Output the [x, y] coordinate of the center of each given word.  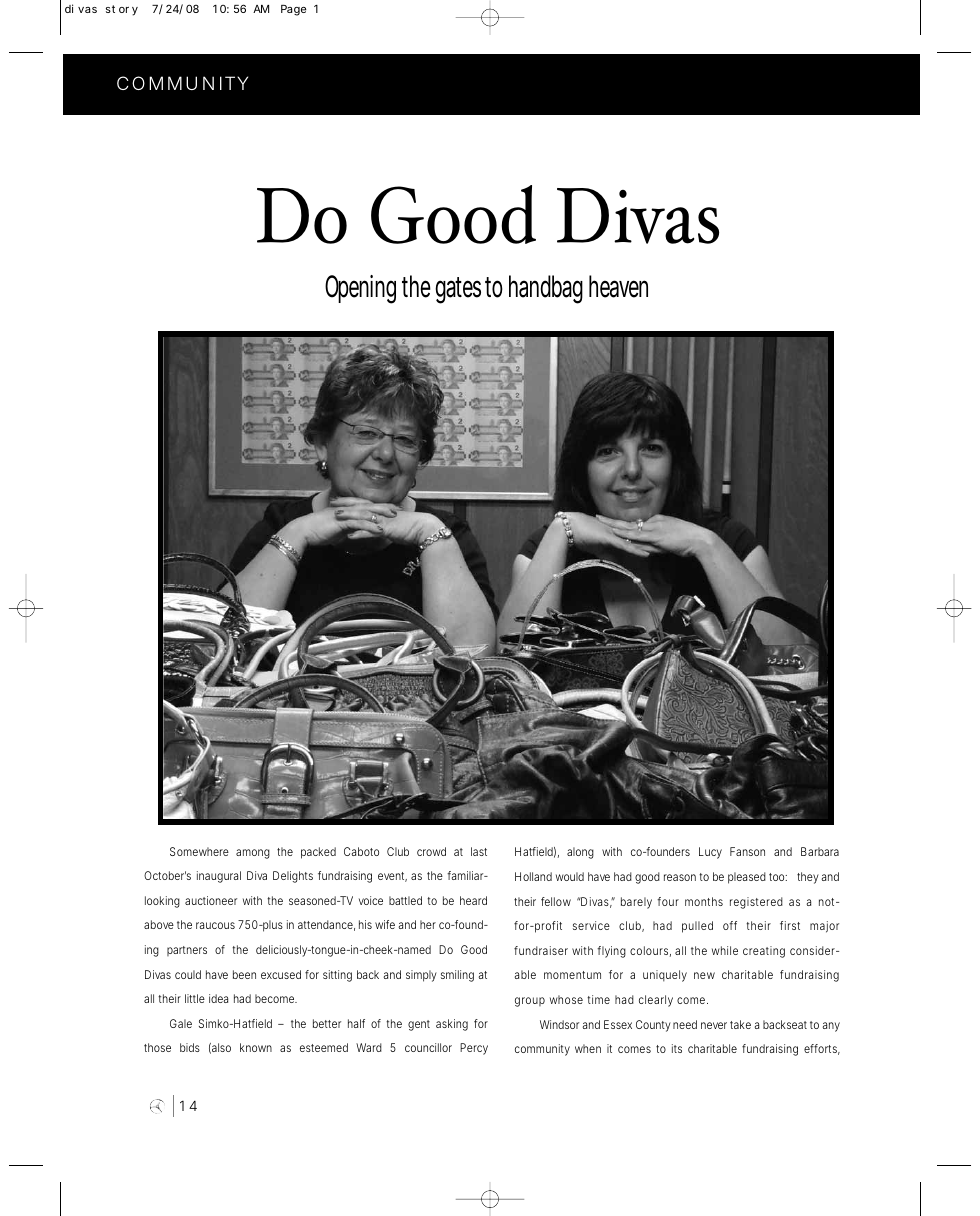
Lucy [710, 853]
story [122, 10]
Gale [181, 1023]
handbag [546, 289]
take [740, 1024]
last [479, 851]
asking [452, 1025]
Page [293, 10]
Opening [364, 289]
